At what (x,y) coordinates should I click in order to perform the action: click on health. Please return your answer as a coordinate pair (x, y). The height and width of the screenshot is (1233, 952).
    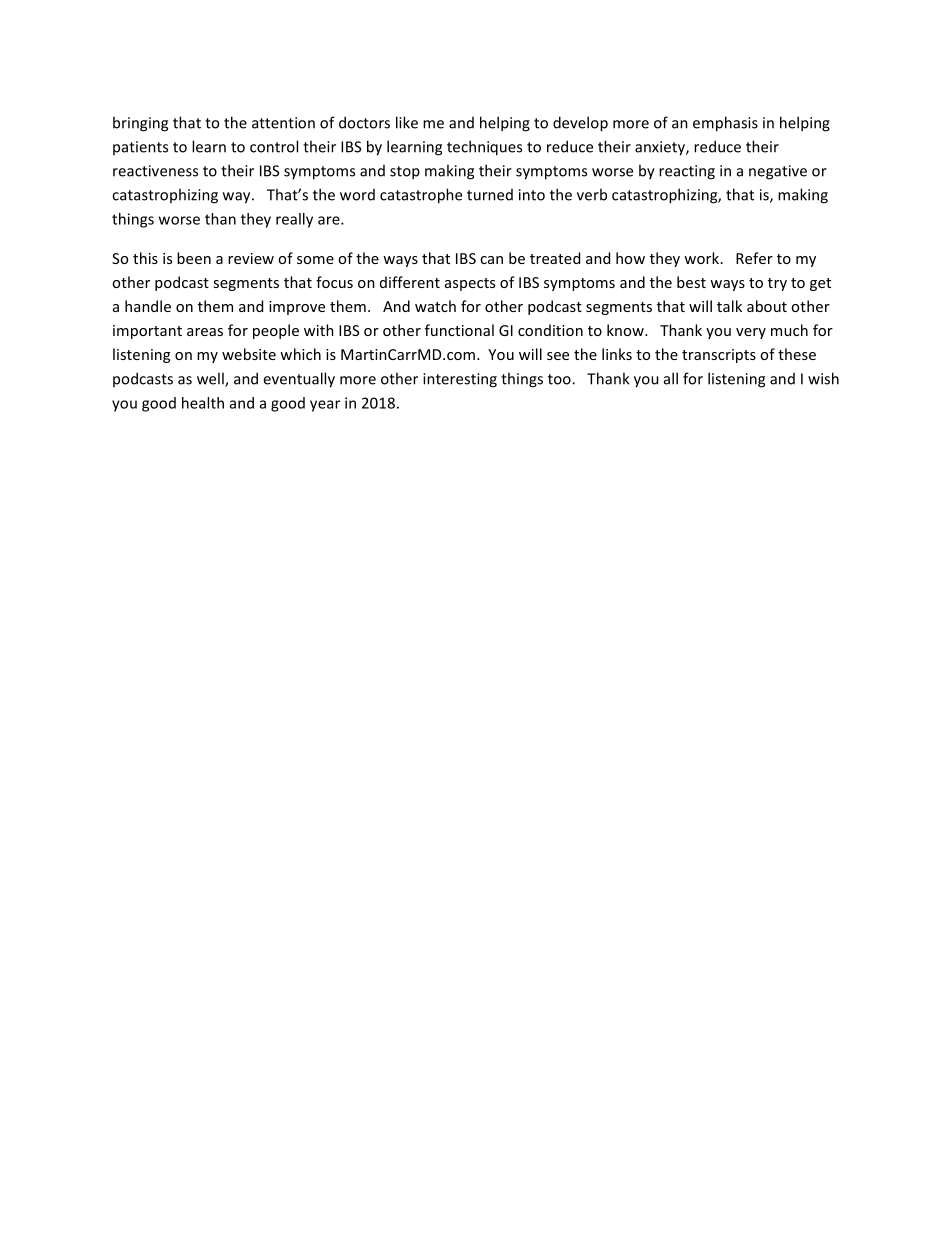
    Looking at the image, I should click on (203, 403).
